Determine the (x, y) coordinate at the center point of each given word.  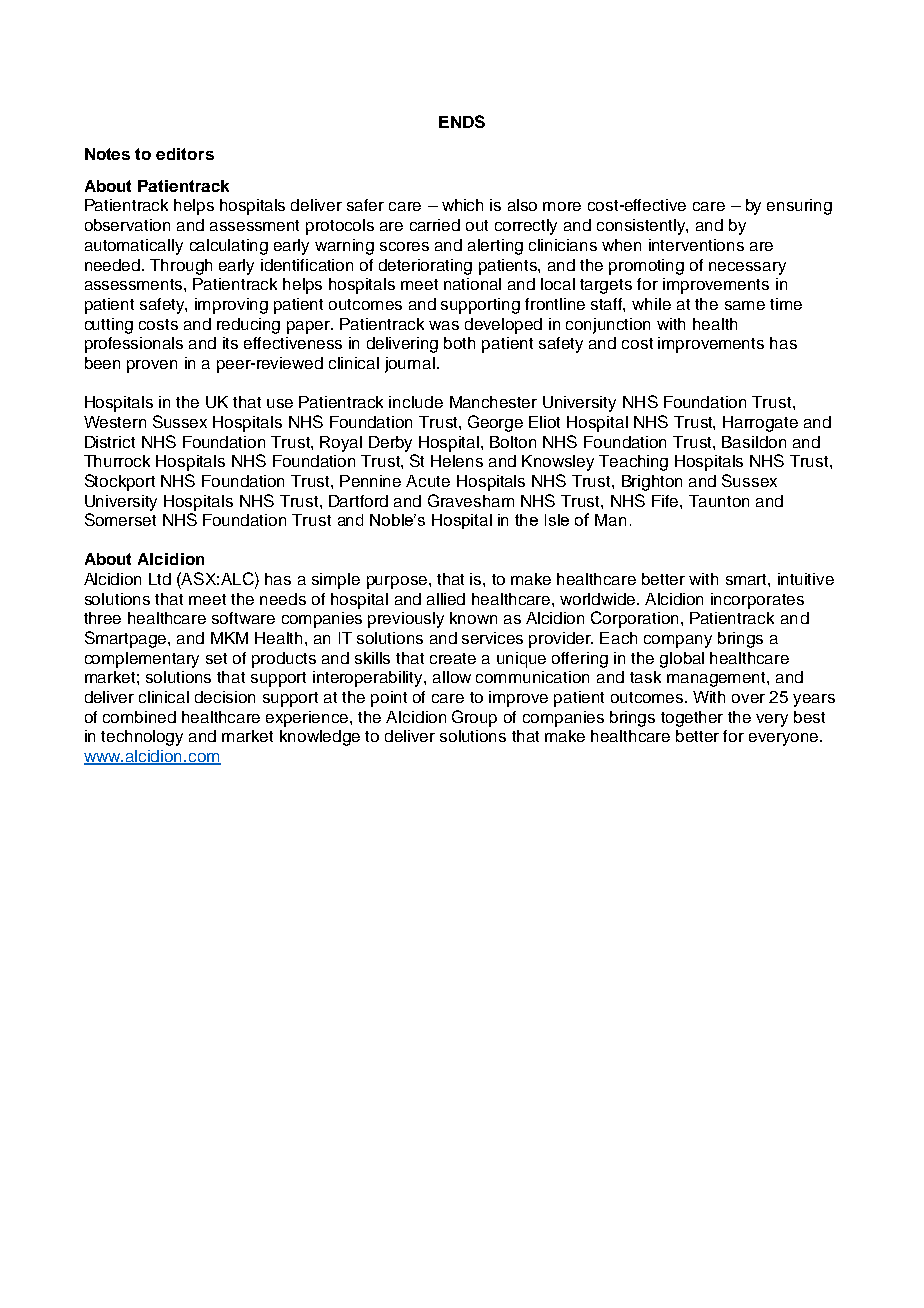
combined (139, 717)
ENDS (462, 121)
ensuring (799, 207)
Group (474, 718)
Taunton (719, 501)
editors (185, 154)
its (230, 343)
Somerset (120, 519)
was (444, 325)
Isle (557, 520)
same (745, 305)
